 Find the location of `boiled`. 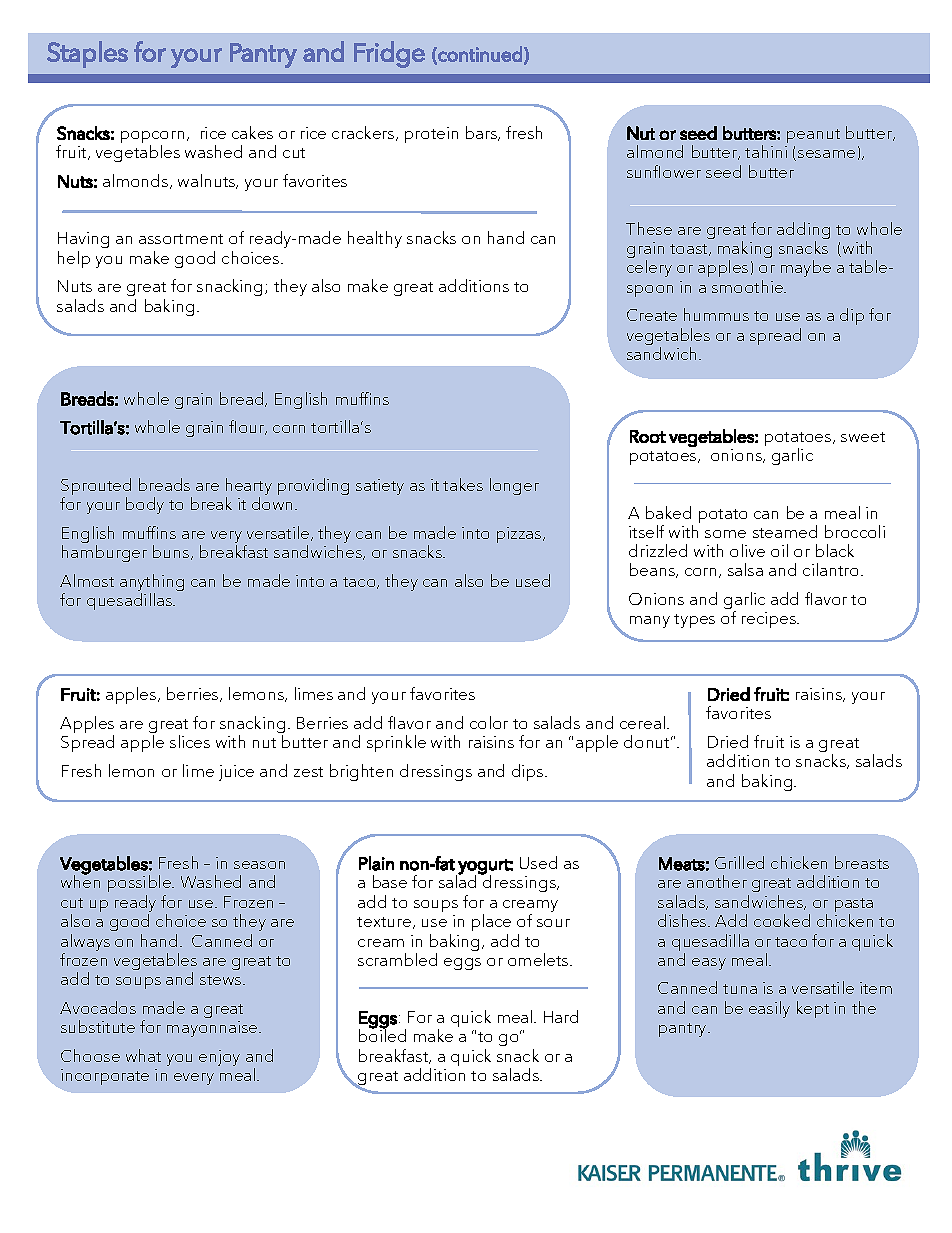

boiled is located at coordinates (382, 1034).
